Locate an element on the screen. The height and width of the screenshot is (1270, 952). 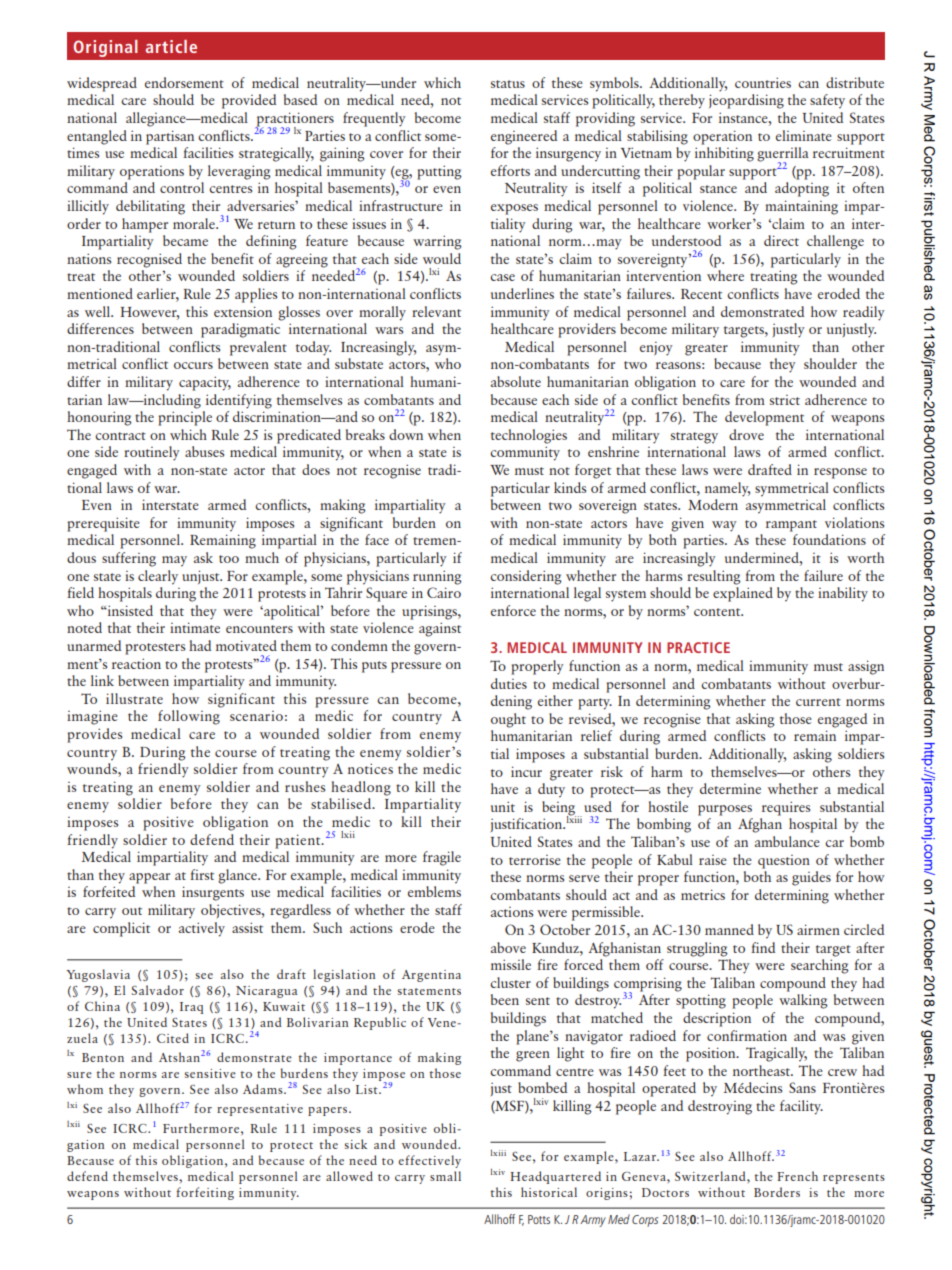
actively is located at coordinates (202, 929).
